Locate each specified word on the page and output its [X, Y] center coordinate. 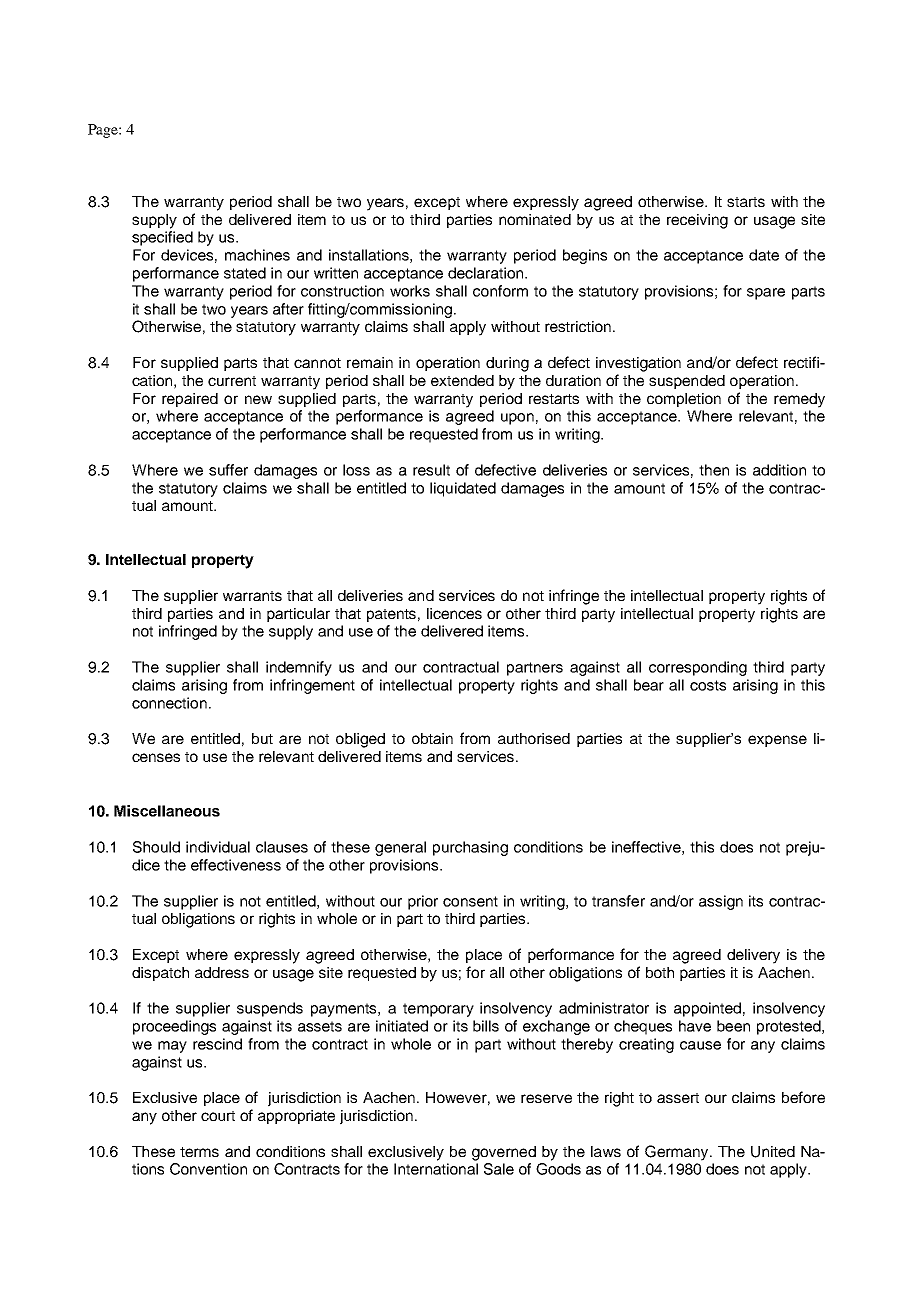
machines [257, 255]
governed [504, 1153]
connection [169, 703]
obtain [432, 738]
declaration [487, 273]
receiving [697, 221]
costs [708, 685]
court [218, 1116]
